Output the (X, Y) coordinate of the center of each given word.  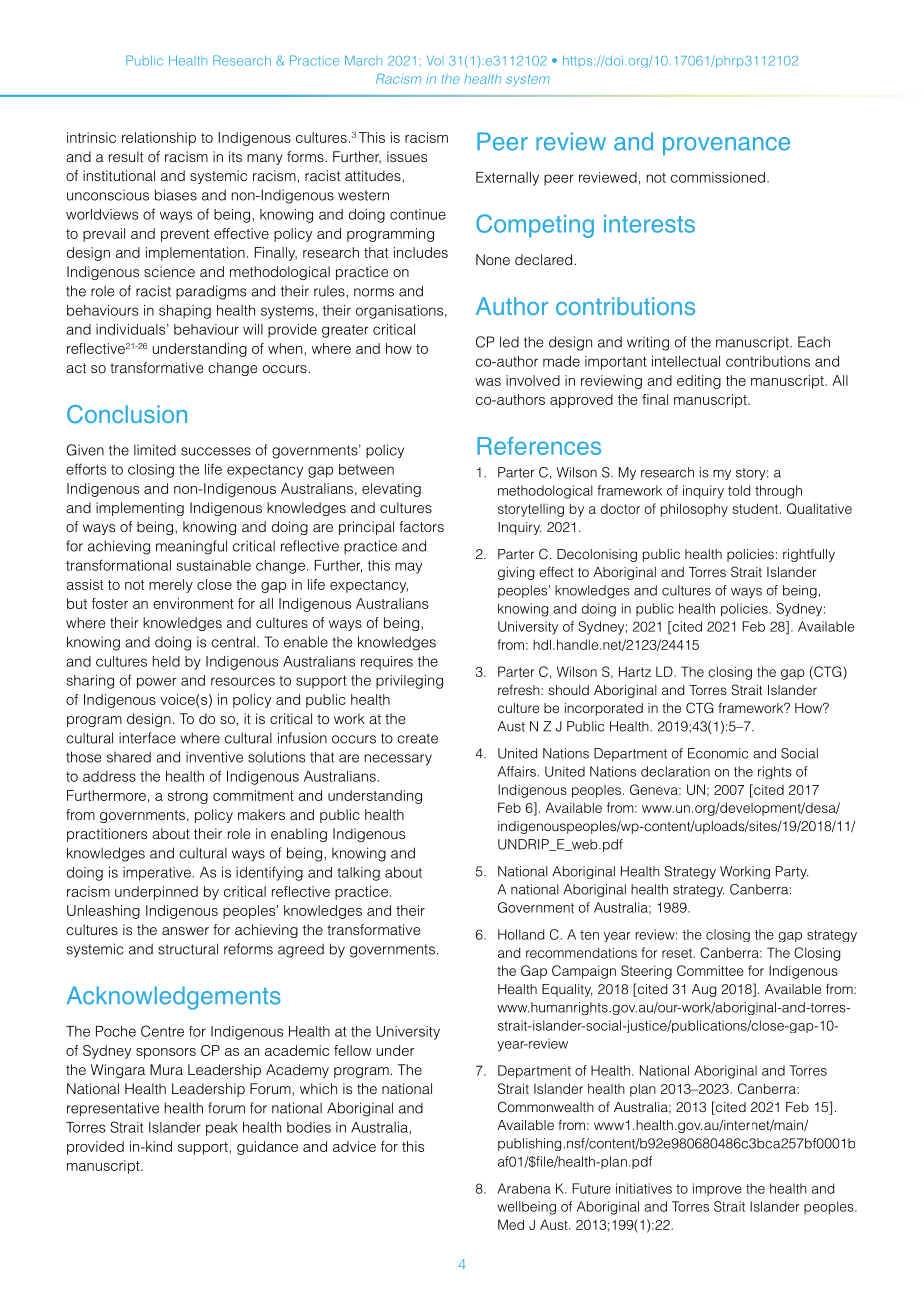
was (488, 382)
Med (511, 1224)
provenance (726, 146)
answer (185, 931)
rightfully (809, 555)
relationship (159, 139)
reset (678, 953)
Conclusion (127, 414)
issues (407, 156)
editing (699, 382)
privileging (409, 682)
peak (222, 1129)
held (166, 661)
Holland (521, 934)
